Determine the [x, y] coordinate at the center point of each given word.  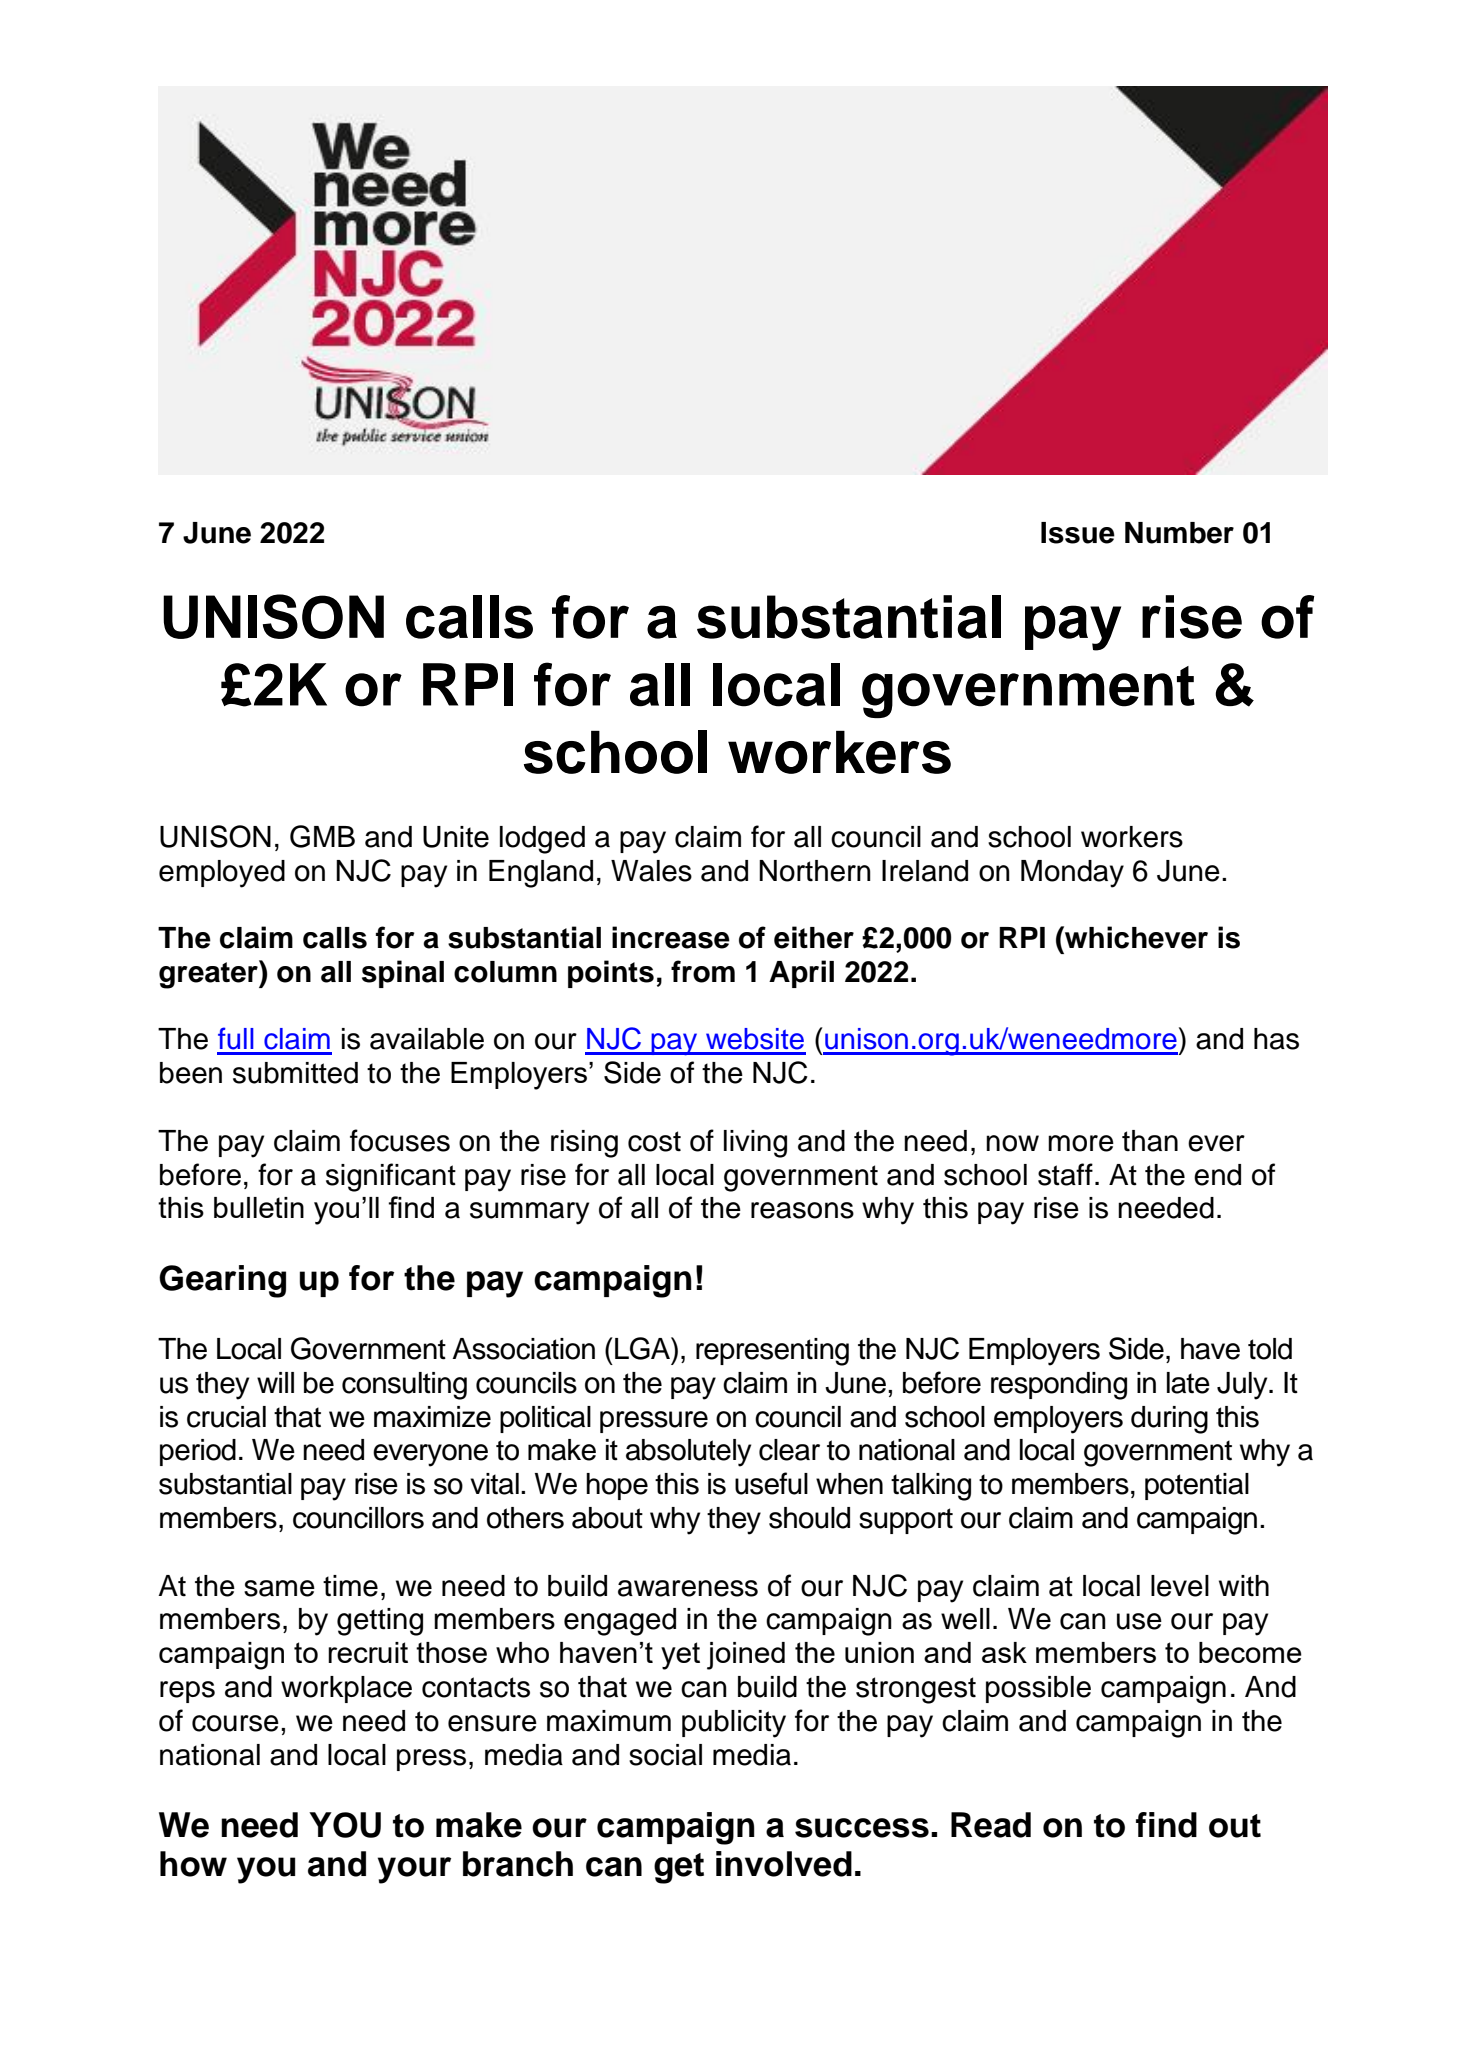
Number [1179, 533]
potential [1197, 1486]
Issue [1078, 533]
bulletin [259, 1207]
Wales [651, 871]
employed [222, 874]
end [1217, 1175]
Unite [456, 837]
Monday [1072, 874]
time [350, 1586]
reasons [802, 1210]
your [414, 1870]
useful [771, 1483]
